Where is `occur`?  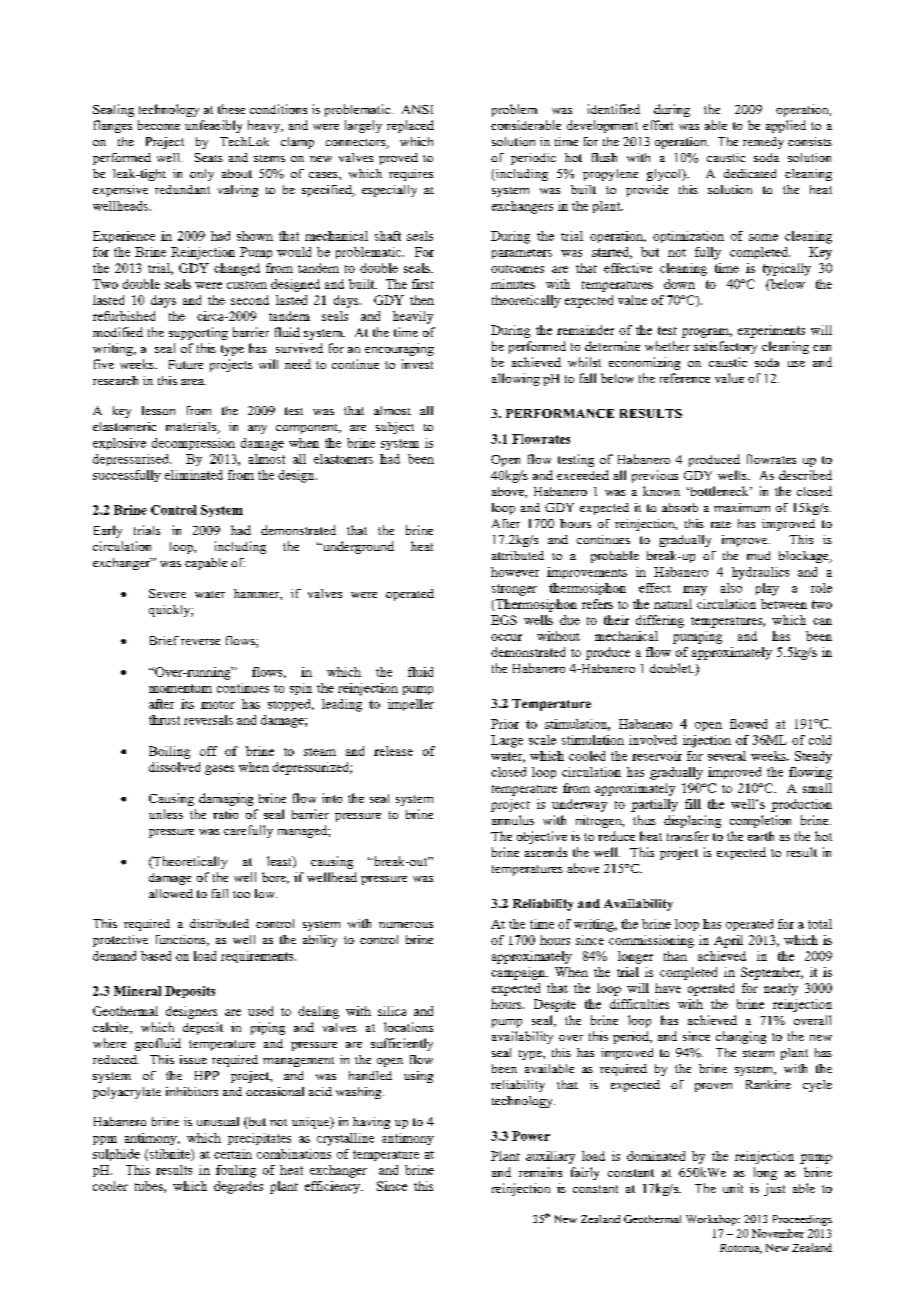 occur is located at coordinates (506, 637).
